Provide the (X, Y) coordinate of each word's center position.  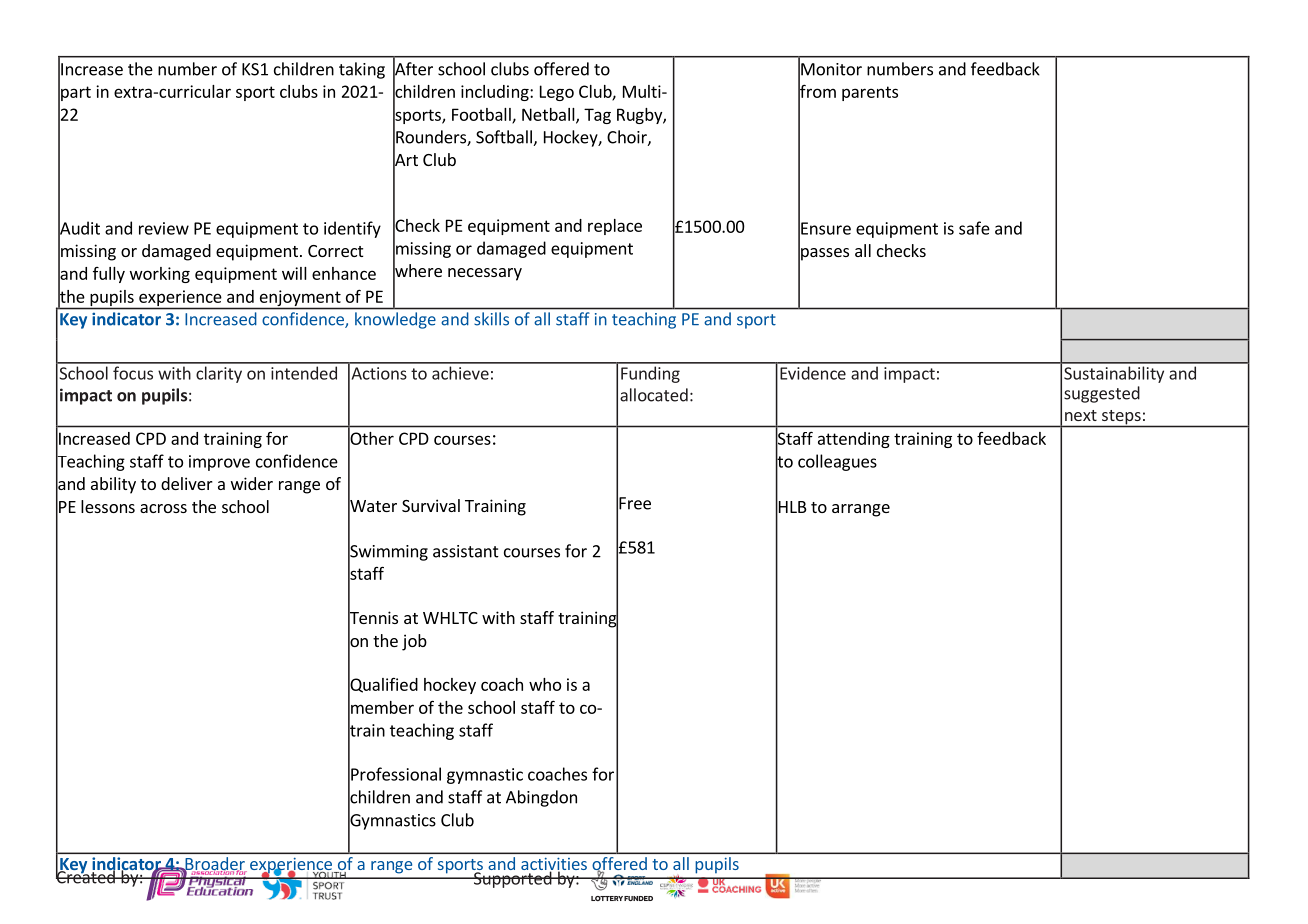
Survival (431, 505)
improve (219, 463)
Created (86, 876)
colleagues (837, 462)
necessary (485, 274)
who (545, 684)
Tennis (373, 618)
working (160, 275)
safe (974, 228)
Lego (557, 93)
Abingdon (541, 798)
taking (362, 70)
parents (870, 93)
